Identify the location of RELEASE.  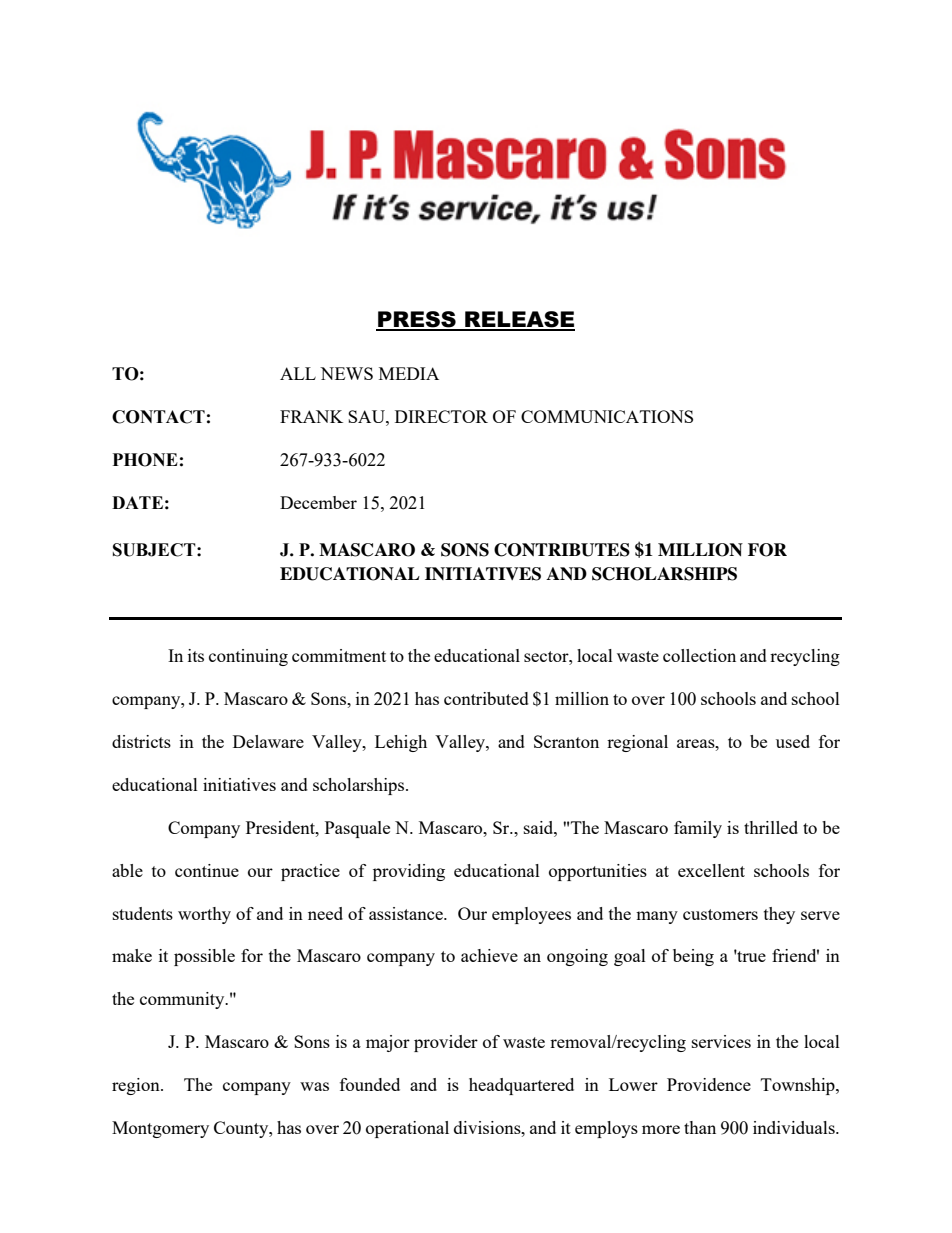
(519, 320).
